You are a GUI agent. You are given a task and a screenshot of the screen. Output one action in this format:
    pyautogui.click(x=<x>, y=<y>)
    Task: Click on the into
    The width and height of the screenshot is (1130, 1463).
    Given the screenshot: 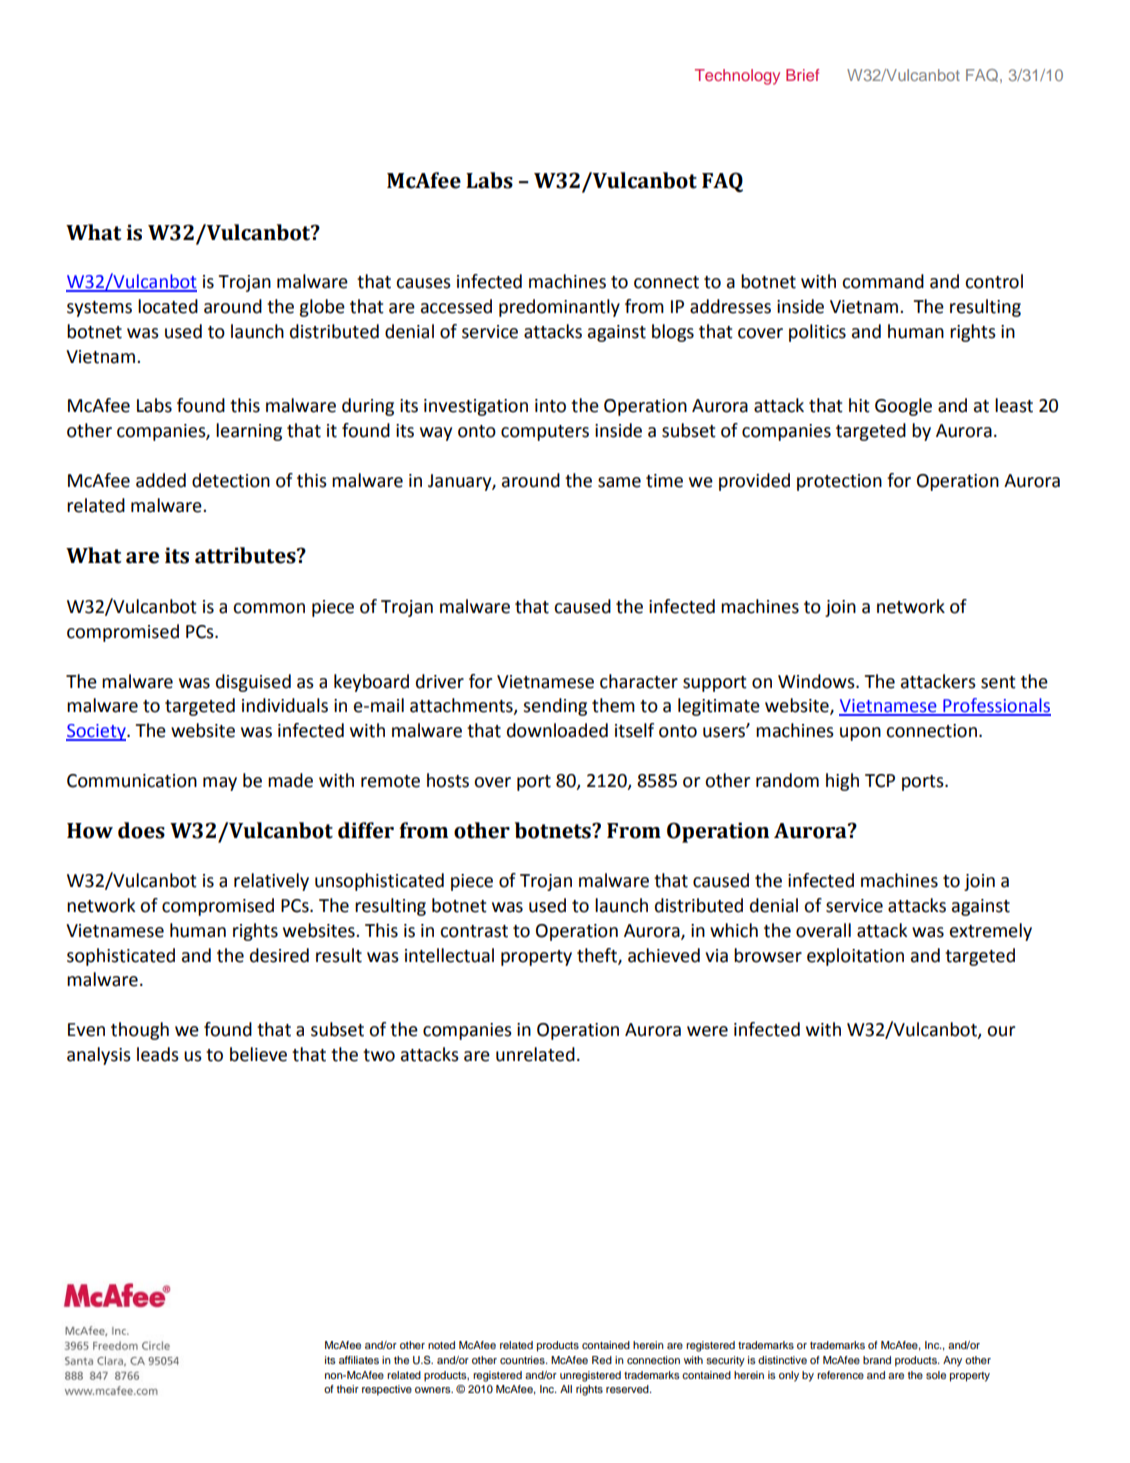 What is the action you would take?
    pyautogui.click(x=550, y=406)
